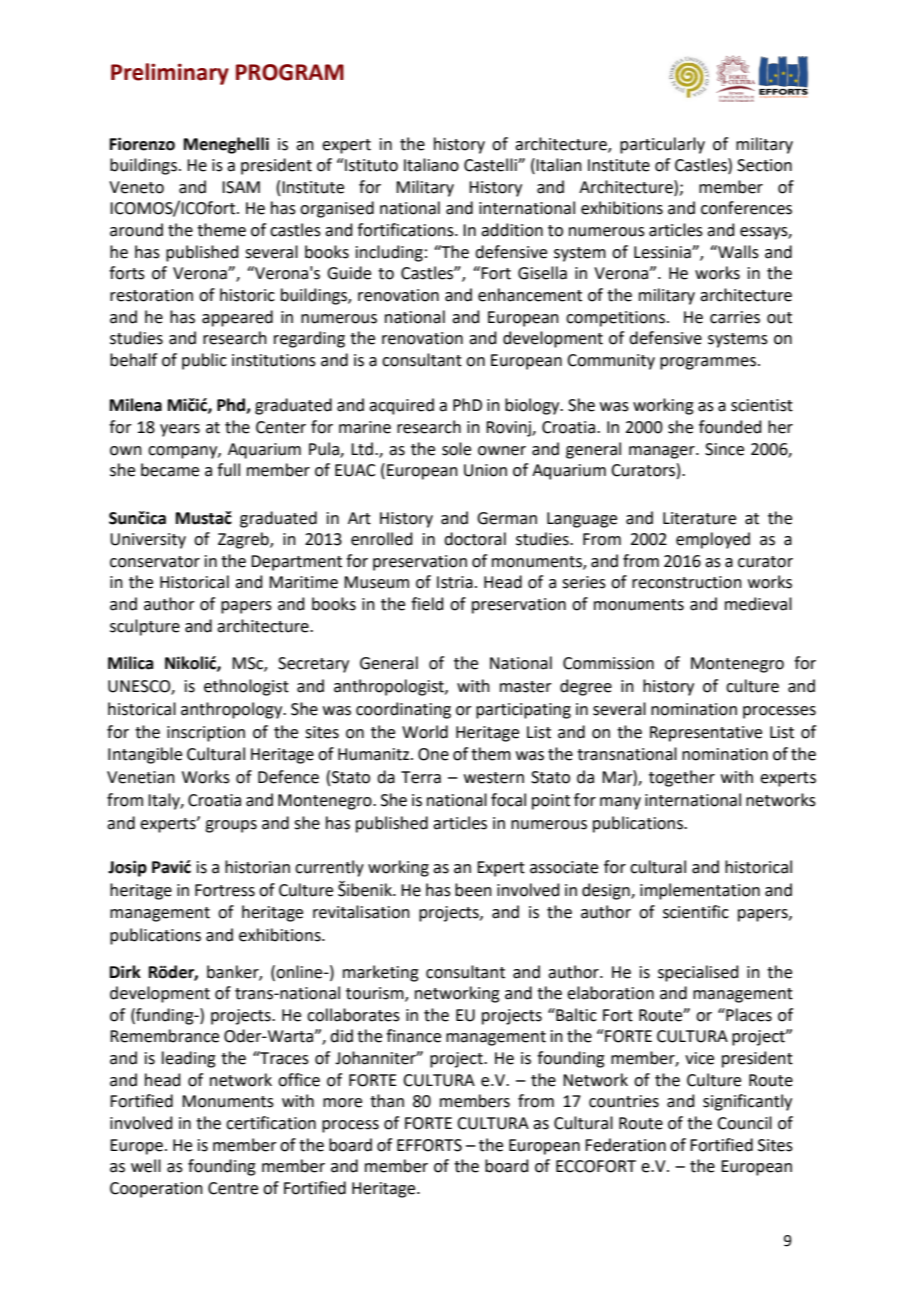  I want to click on Representative, so click(706, 734).
